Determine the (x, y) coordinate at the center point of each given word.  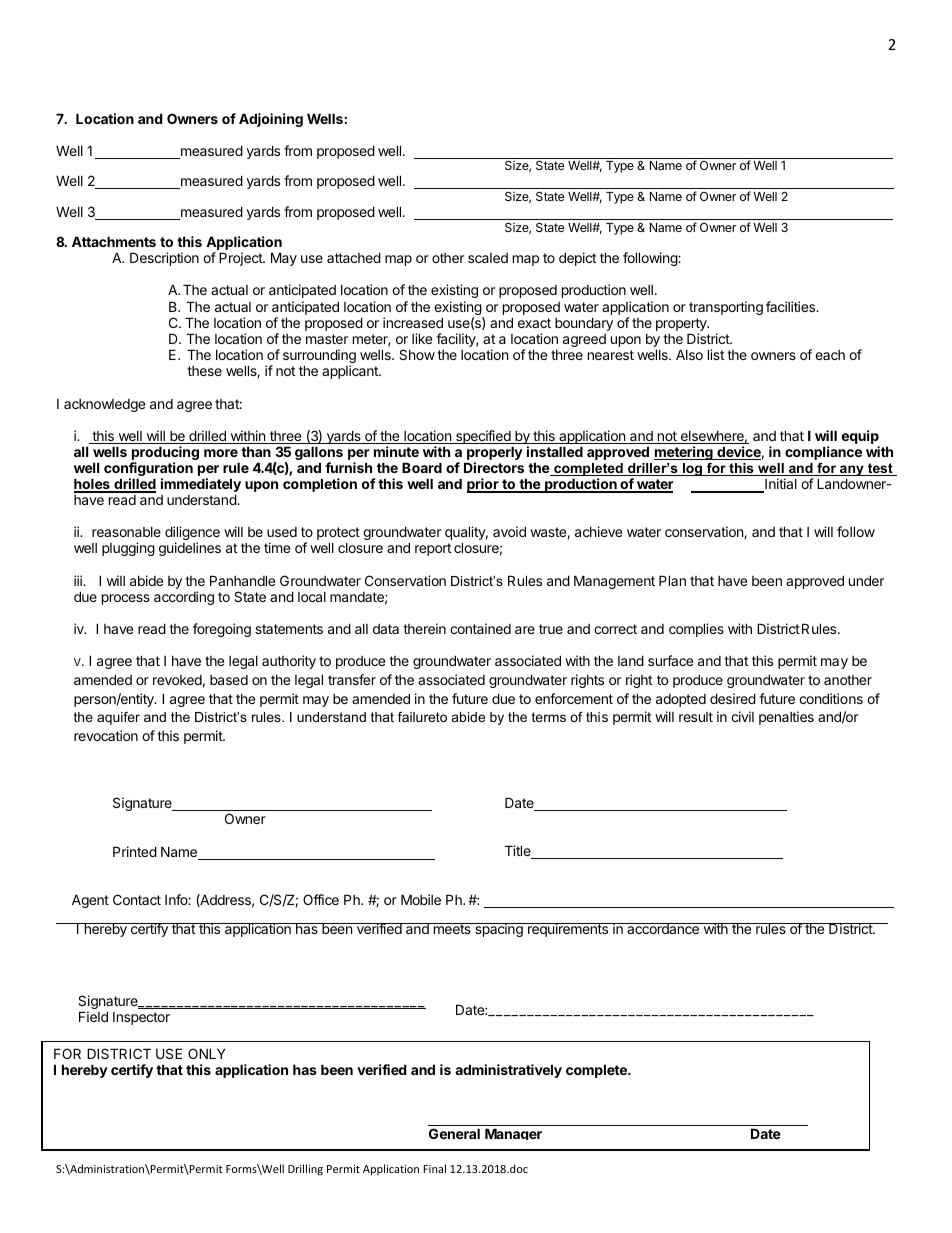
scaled (488, 258)
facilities (792, 306)
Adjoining (271, 120)
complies (696, 630)
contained (480, 628)
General (454, 1133)
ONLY (207, 1053)
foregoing (222, 630)
